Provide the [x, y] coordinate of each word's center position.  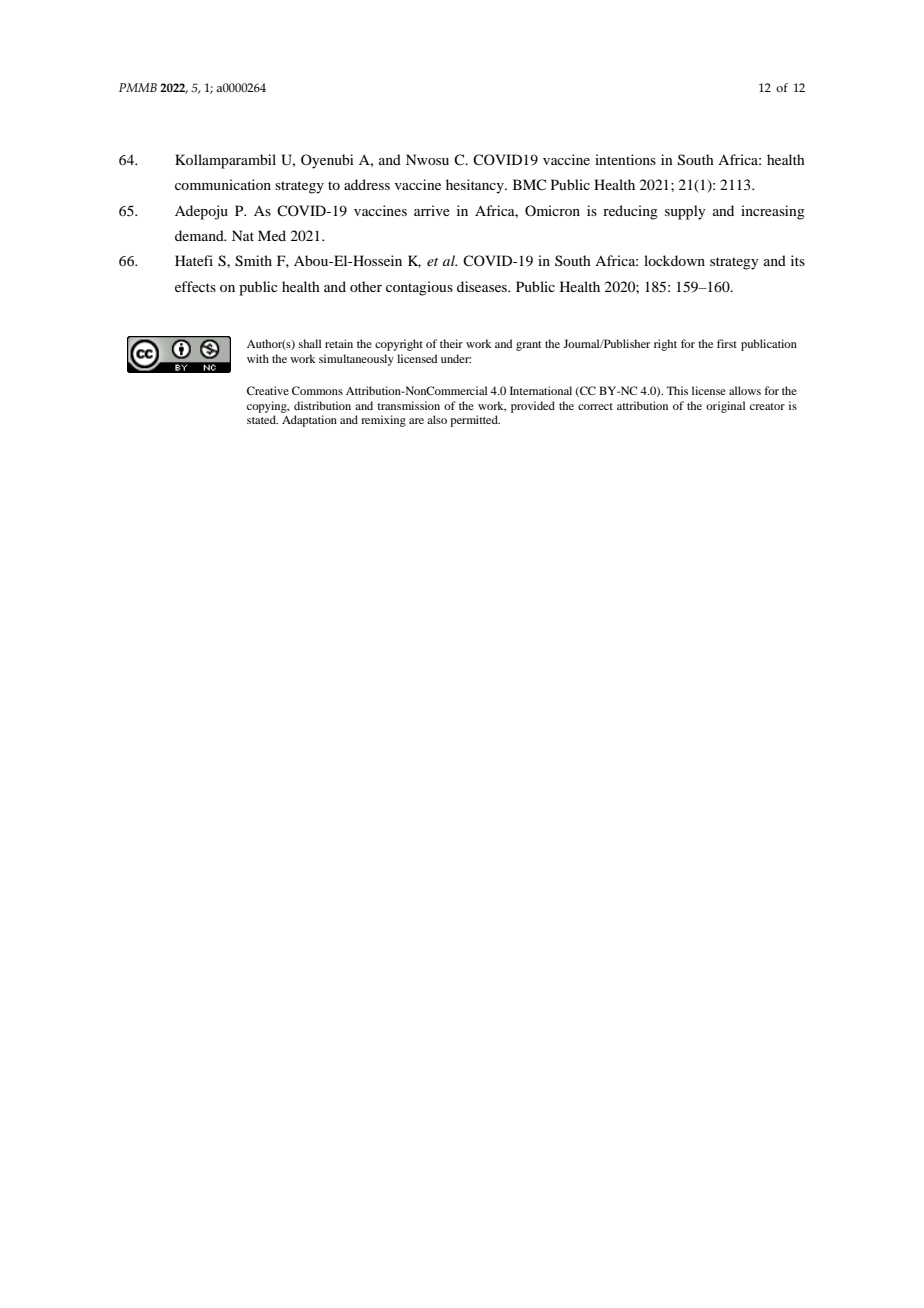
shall [310, 343]
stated [262, 419]
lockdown [674, 260]
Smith [253, 261]
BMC [529, 184]
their [451, 343]
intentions [625, 159]
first [727, 343]
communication [223, 184]
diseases [483, 286]
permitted [475, 421]
